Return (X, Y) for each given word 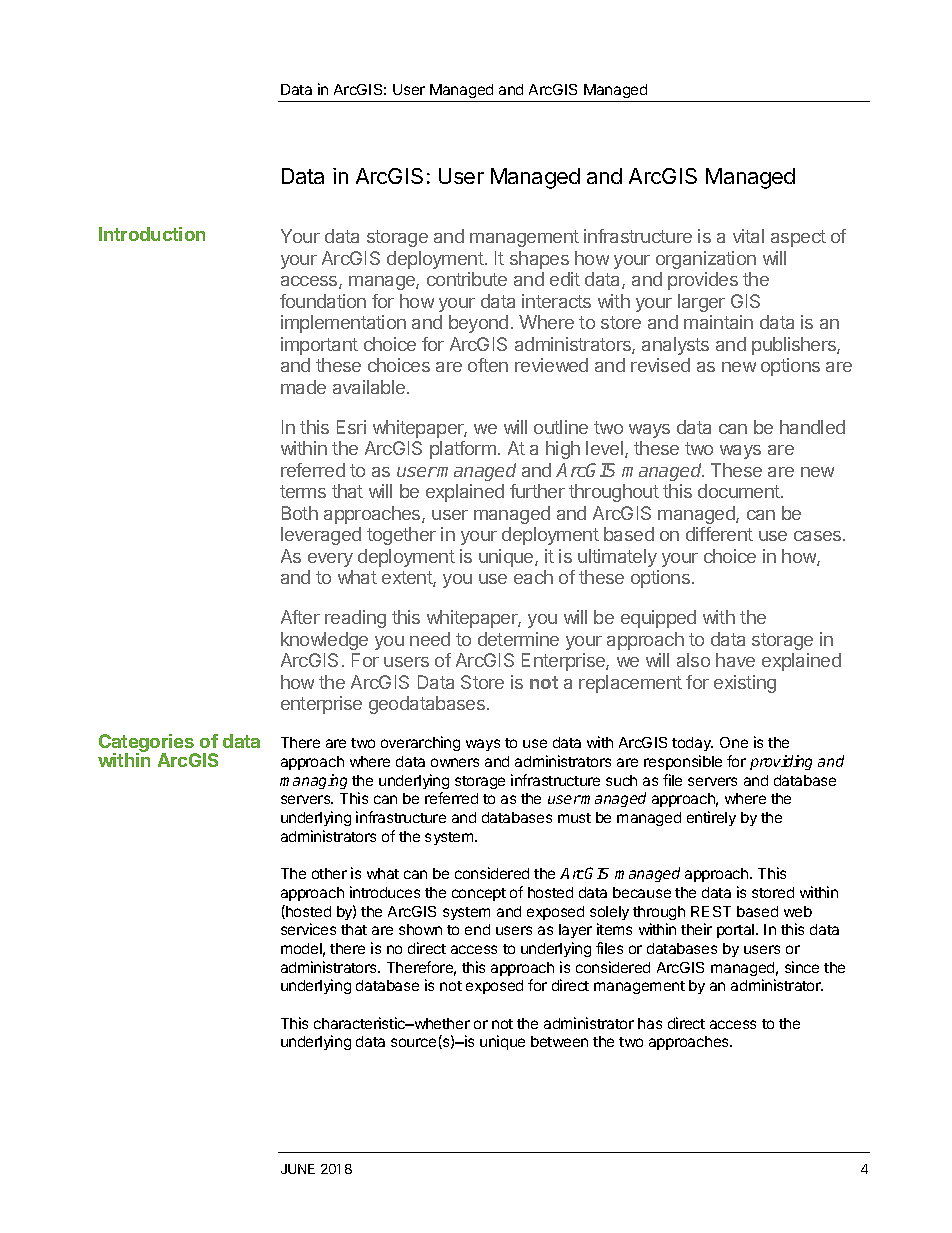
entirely (711, 818)
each (533, 577)
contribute (467, 279)
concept (479, 894)
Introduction (152, 234)
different (719, 534)
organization (706, 260)
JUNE (298, 1169)
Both (300, 513)
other (329, 873)
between (559, 1041)
